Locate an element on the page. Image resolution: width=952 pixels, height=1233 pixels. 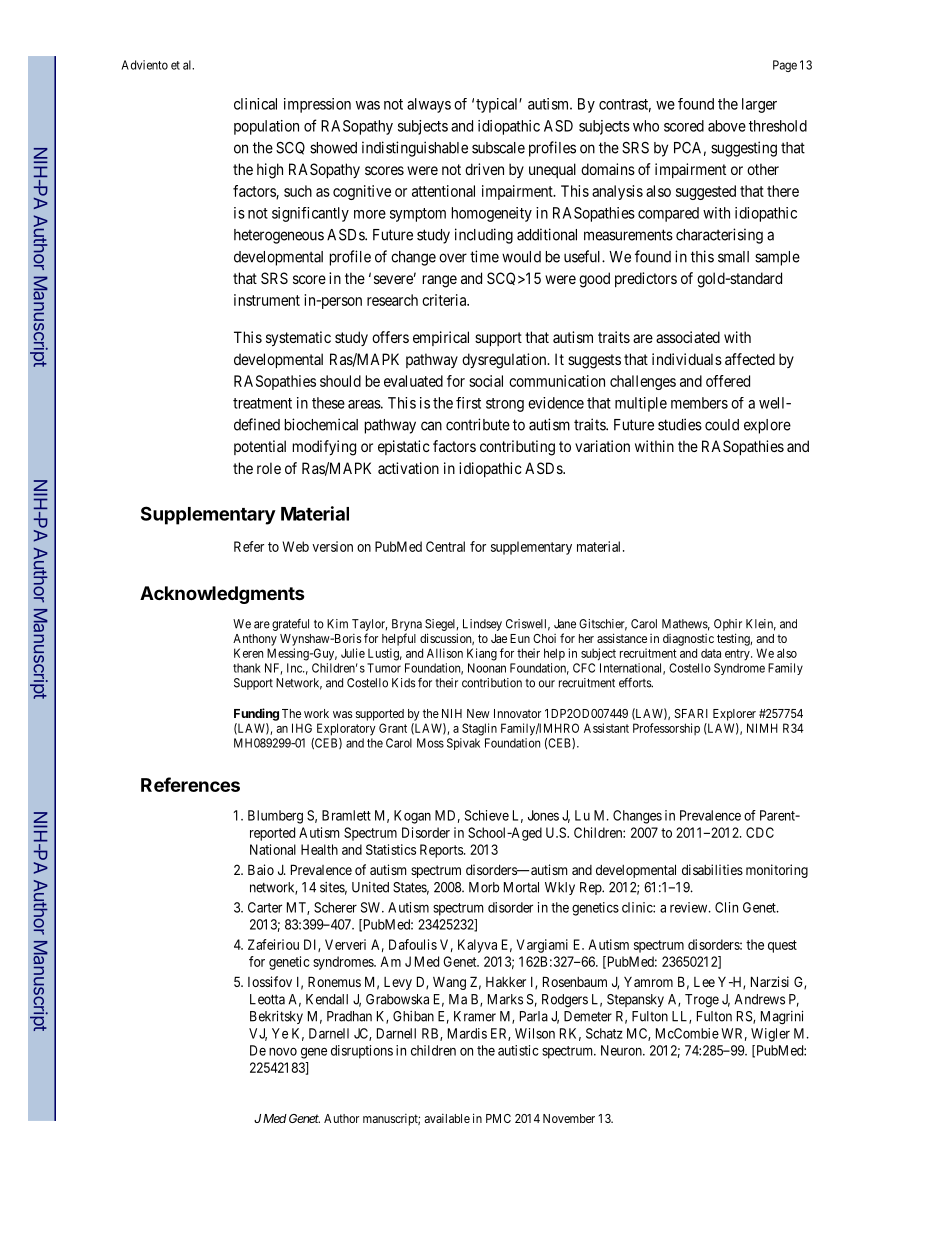
contribution is located at coordinates (492, 683).
